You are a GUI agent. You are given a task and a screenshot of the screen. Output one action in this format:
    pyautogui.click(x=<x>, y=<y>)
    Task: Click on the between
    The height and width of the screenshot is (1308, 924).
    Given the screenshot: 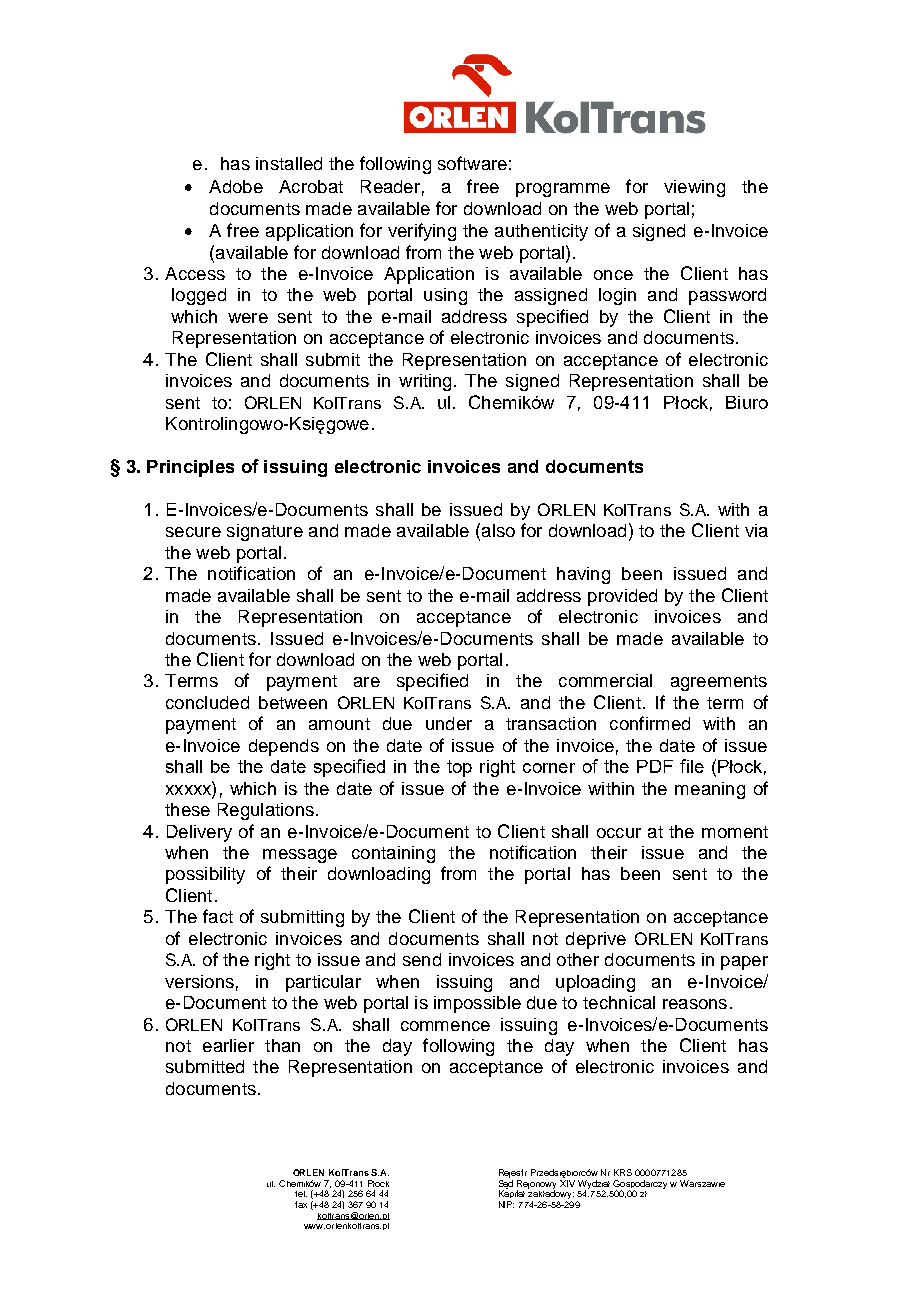 What is the action you would take?
    pyautogui.click(x=293, y=702)
